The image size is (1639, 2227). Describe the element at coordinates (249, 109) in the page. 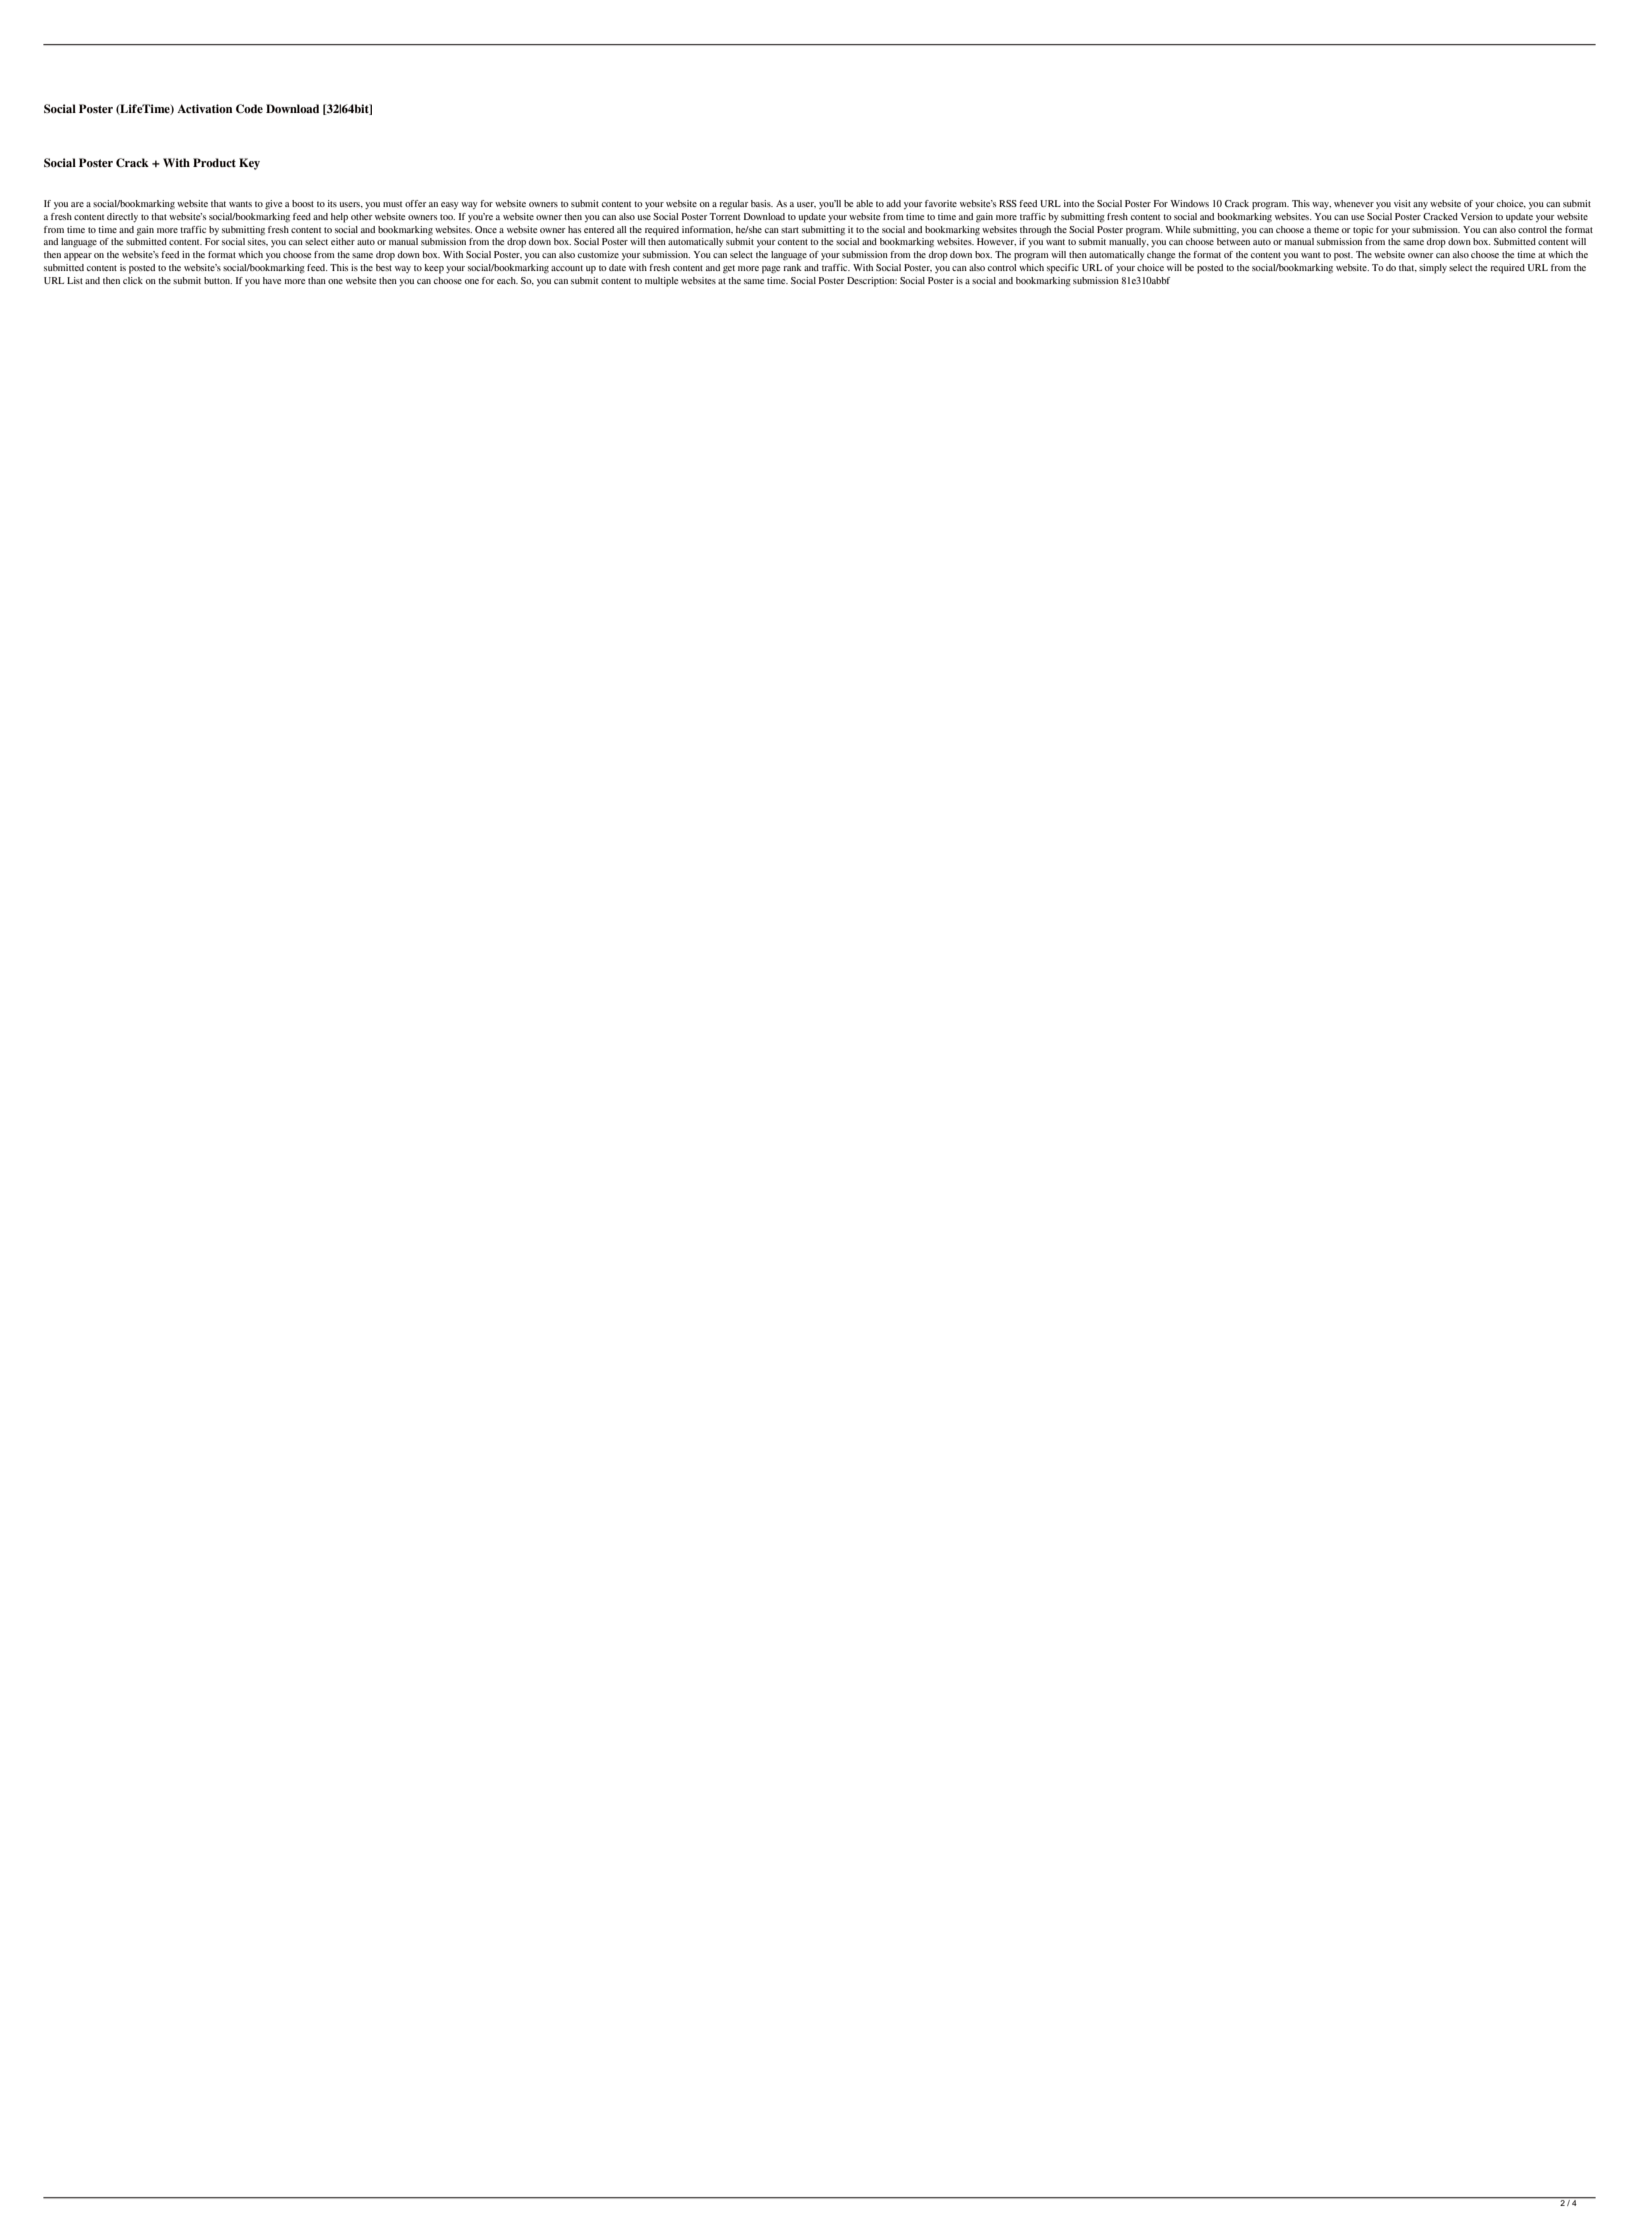

I see `Code` at that location.
